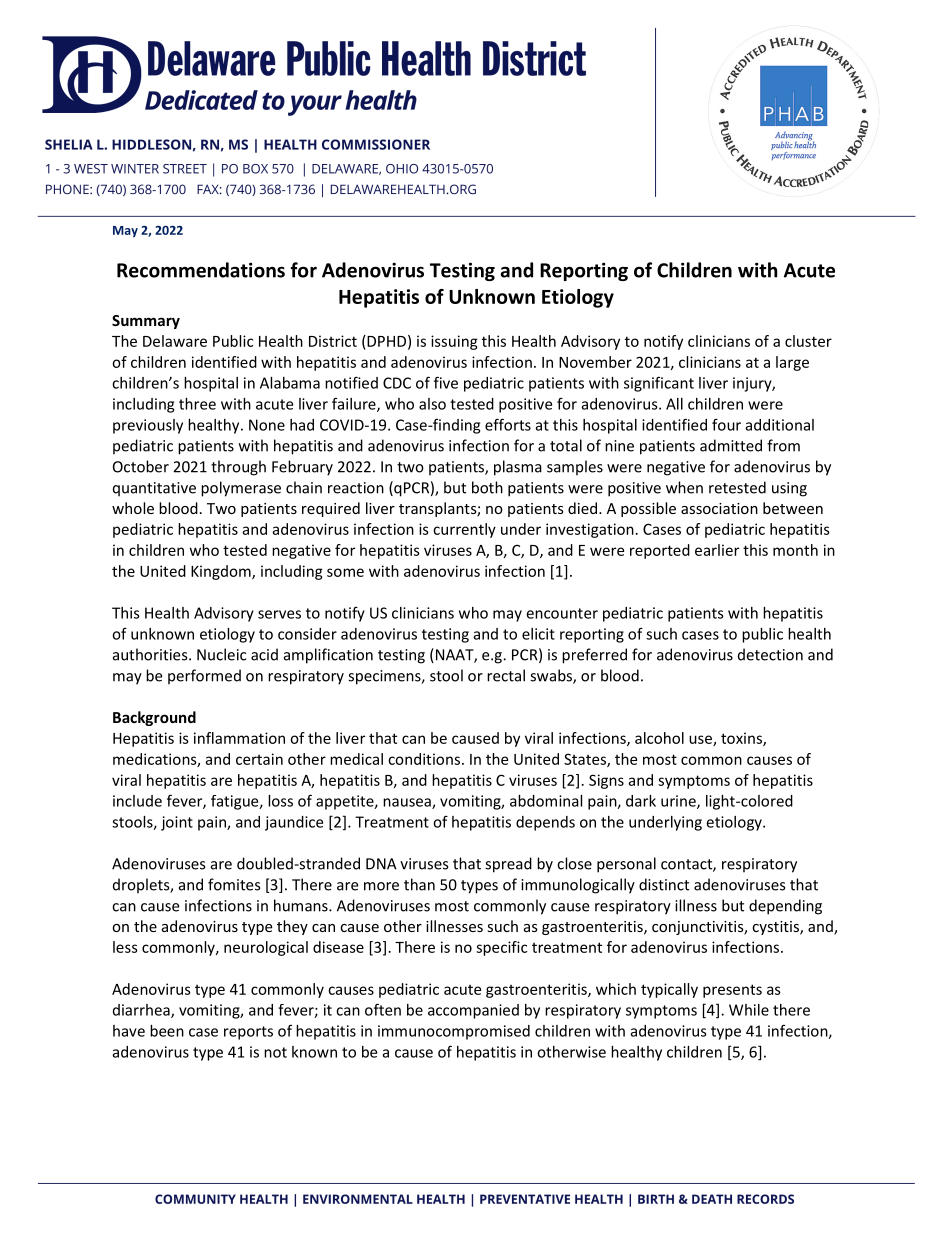  I want to click on detection, so click(770, 654).
